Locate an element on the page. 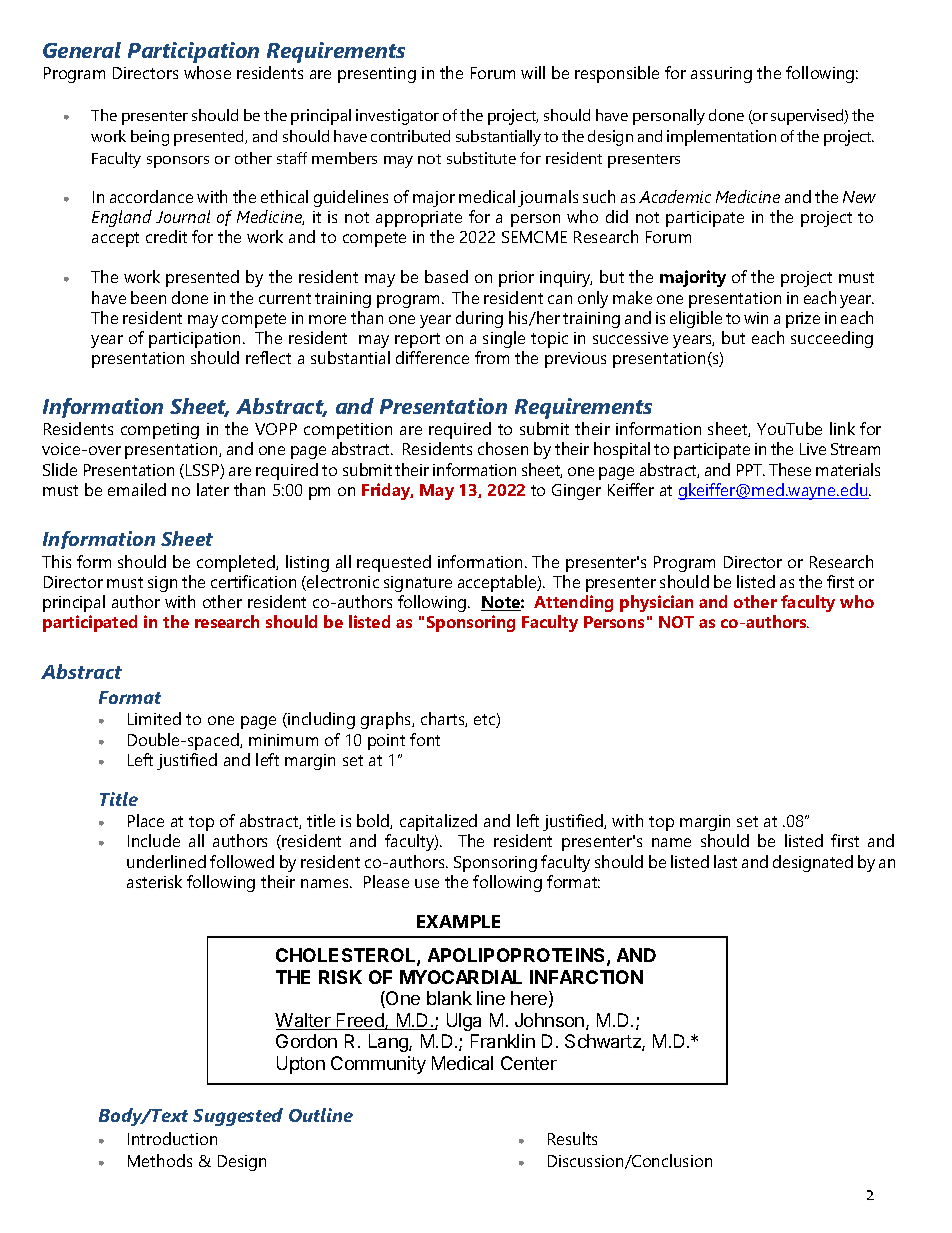 This page has width=952, height=1233. assuring is located at coordinates (721, 75).
